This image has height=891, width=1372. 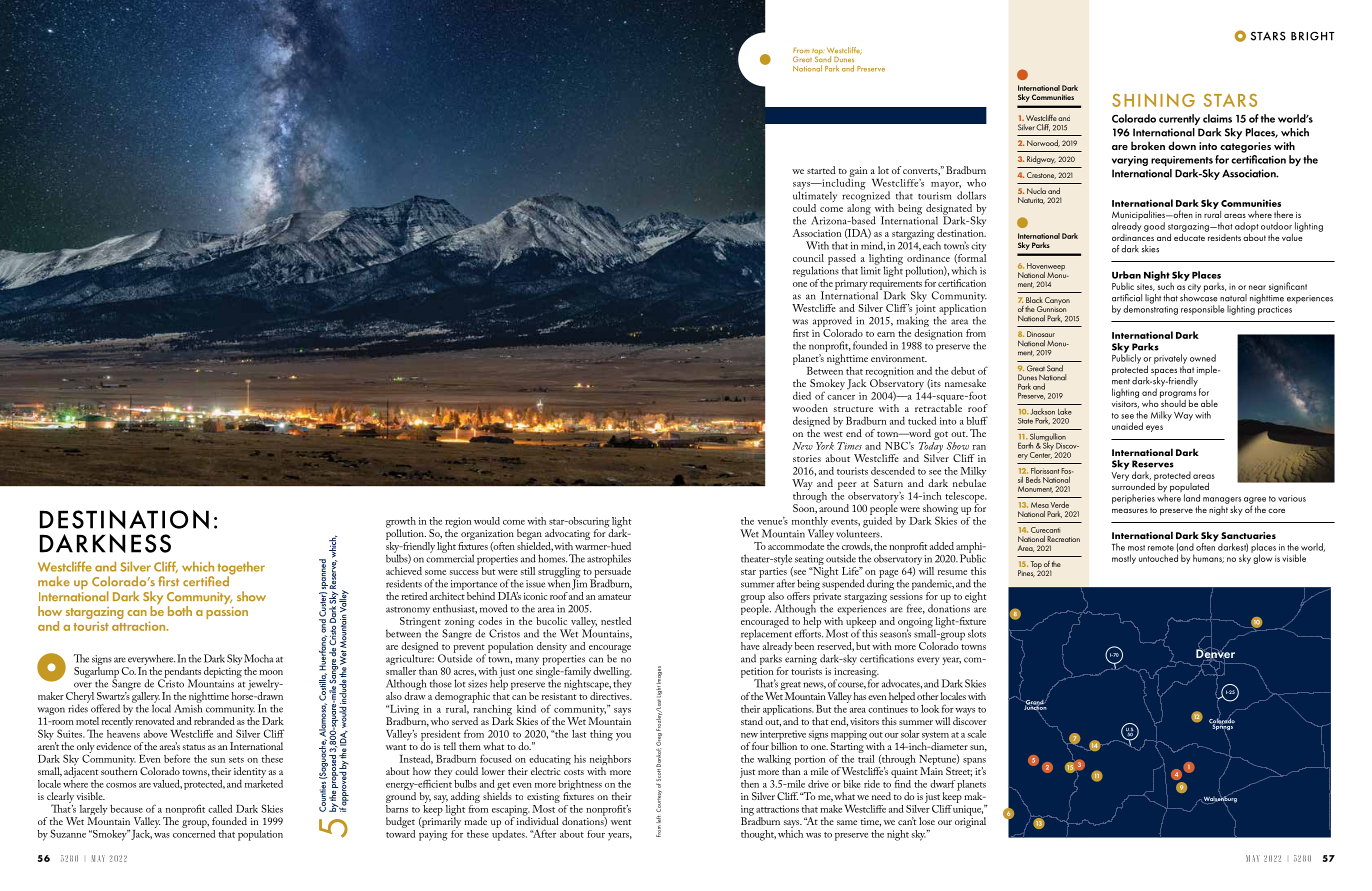 I want to click on currently, so click(x=1179, y=119).
